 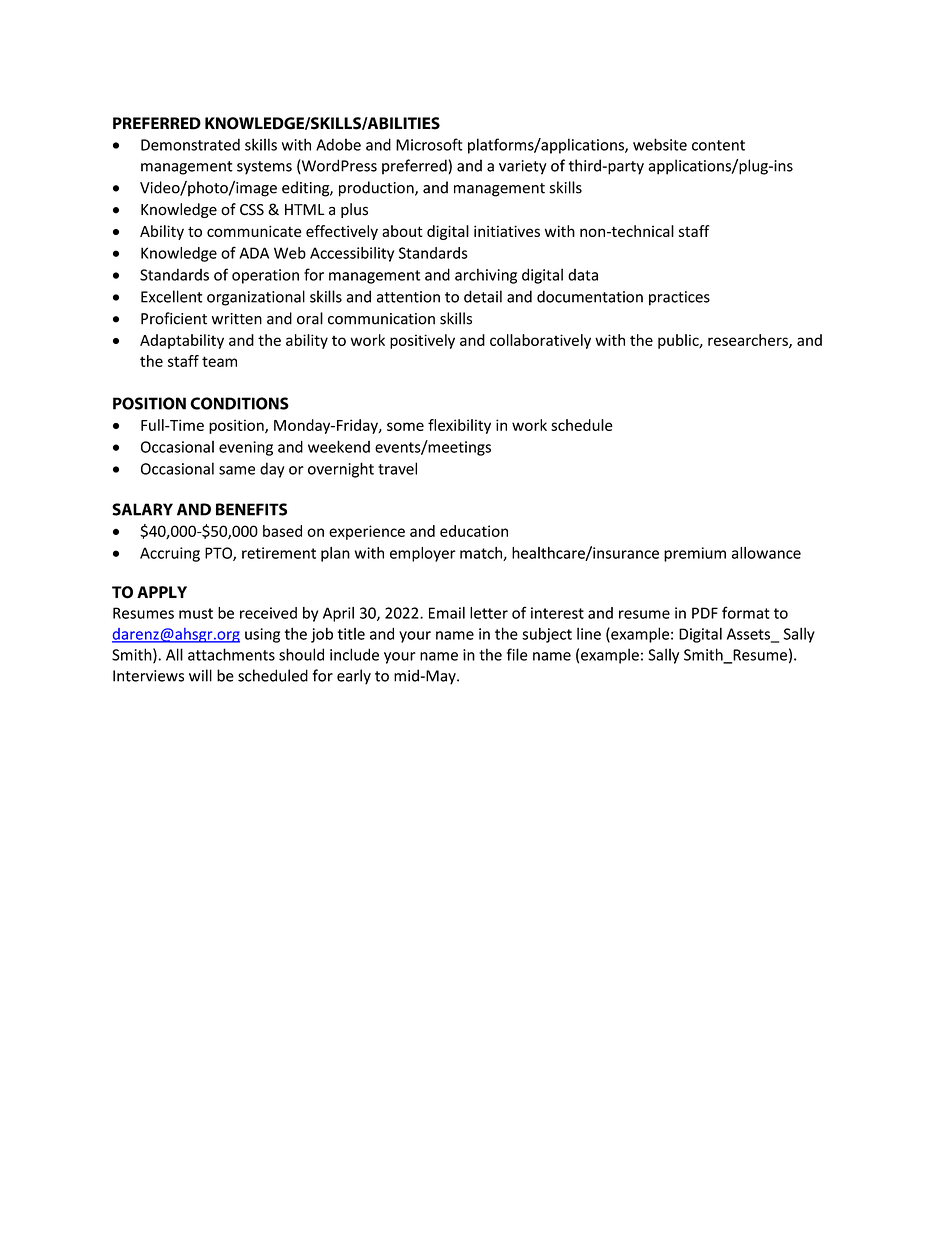 What do you see at coordinates (749, 341) in the page?
I see `researchers` at bounding box center [749, 341].
